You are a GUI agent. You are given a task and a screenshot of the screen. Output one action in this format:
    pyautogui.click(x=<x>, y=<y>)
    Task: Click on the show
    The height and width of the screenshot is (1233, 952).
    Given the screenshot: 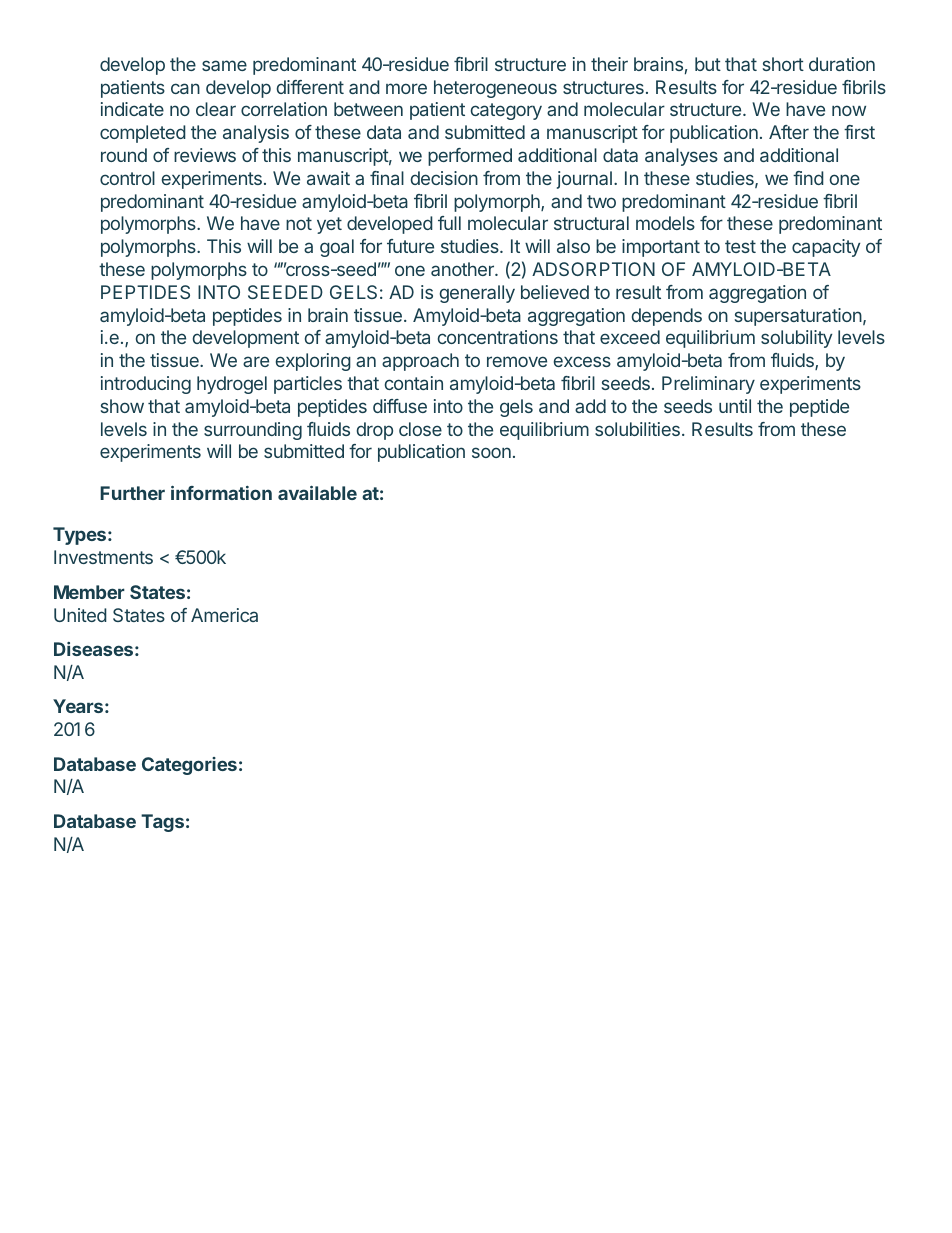 What is the action you would take?
    pyautogui.click(x=122, y=406)
